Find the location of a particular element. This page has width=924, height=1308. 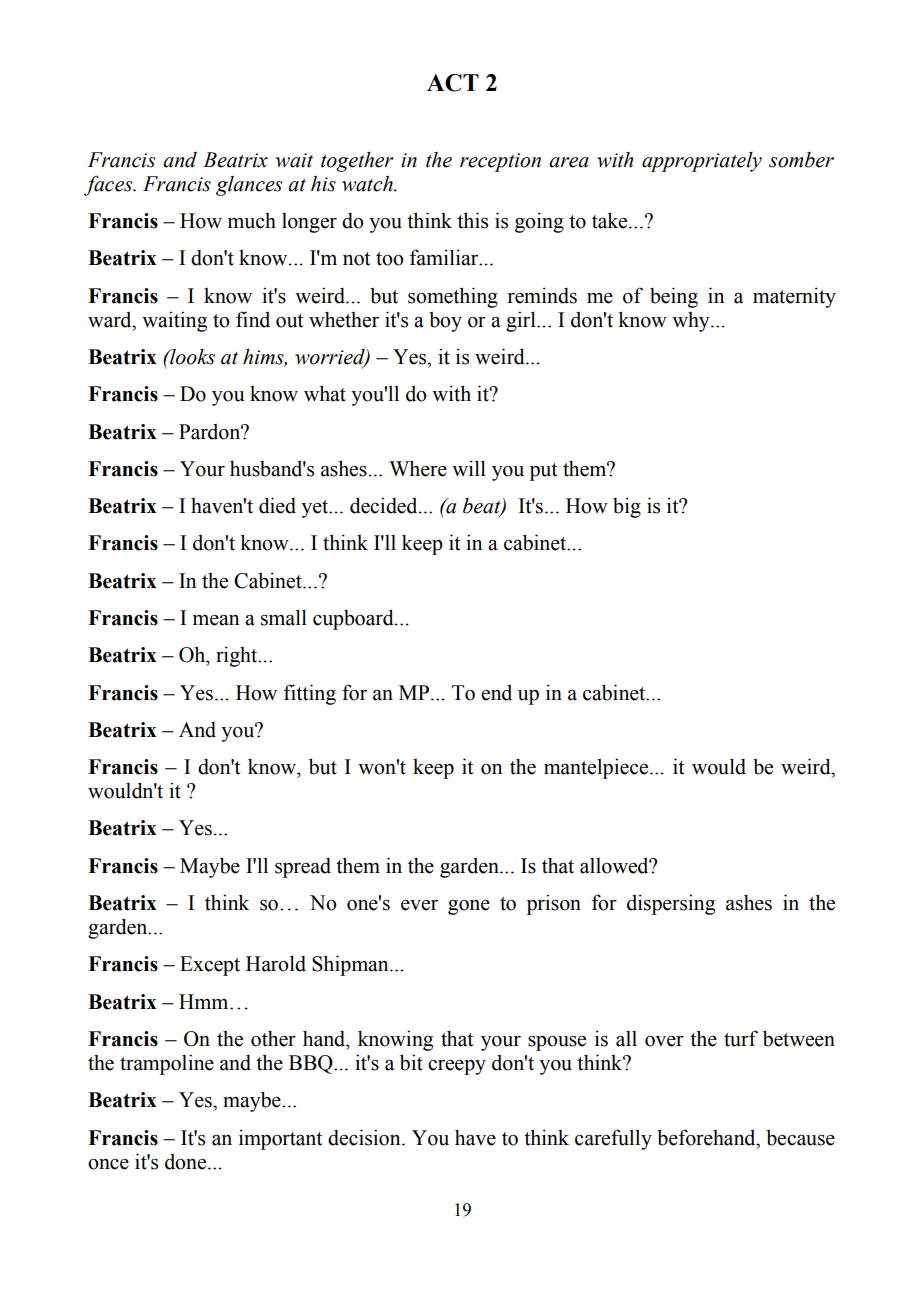

glances is located at coordinates (249, 186).
